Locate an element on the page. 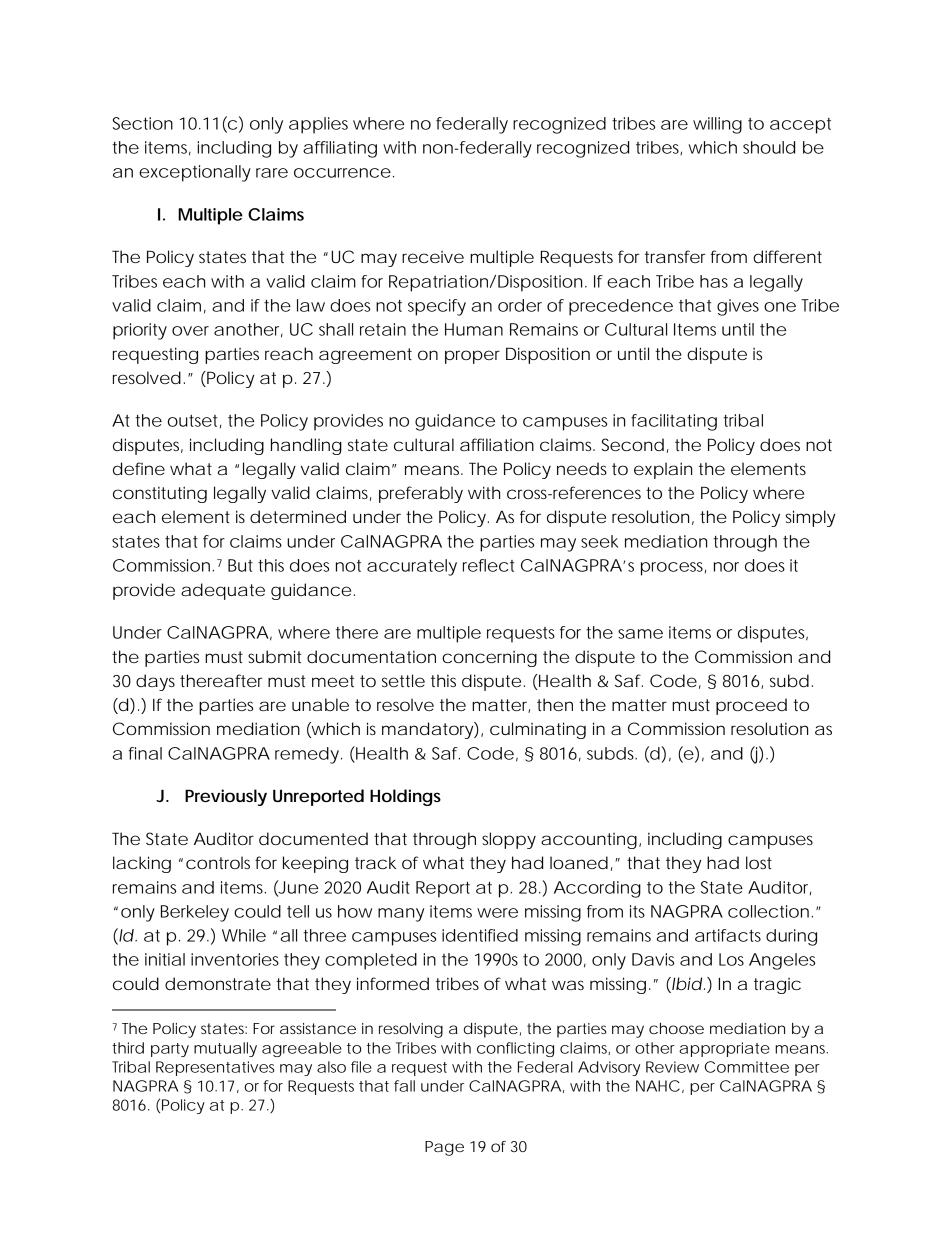  constituting is located at coordinates (160, 494).
